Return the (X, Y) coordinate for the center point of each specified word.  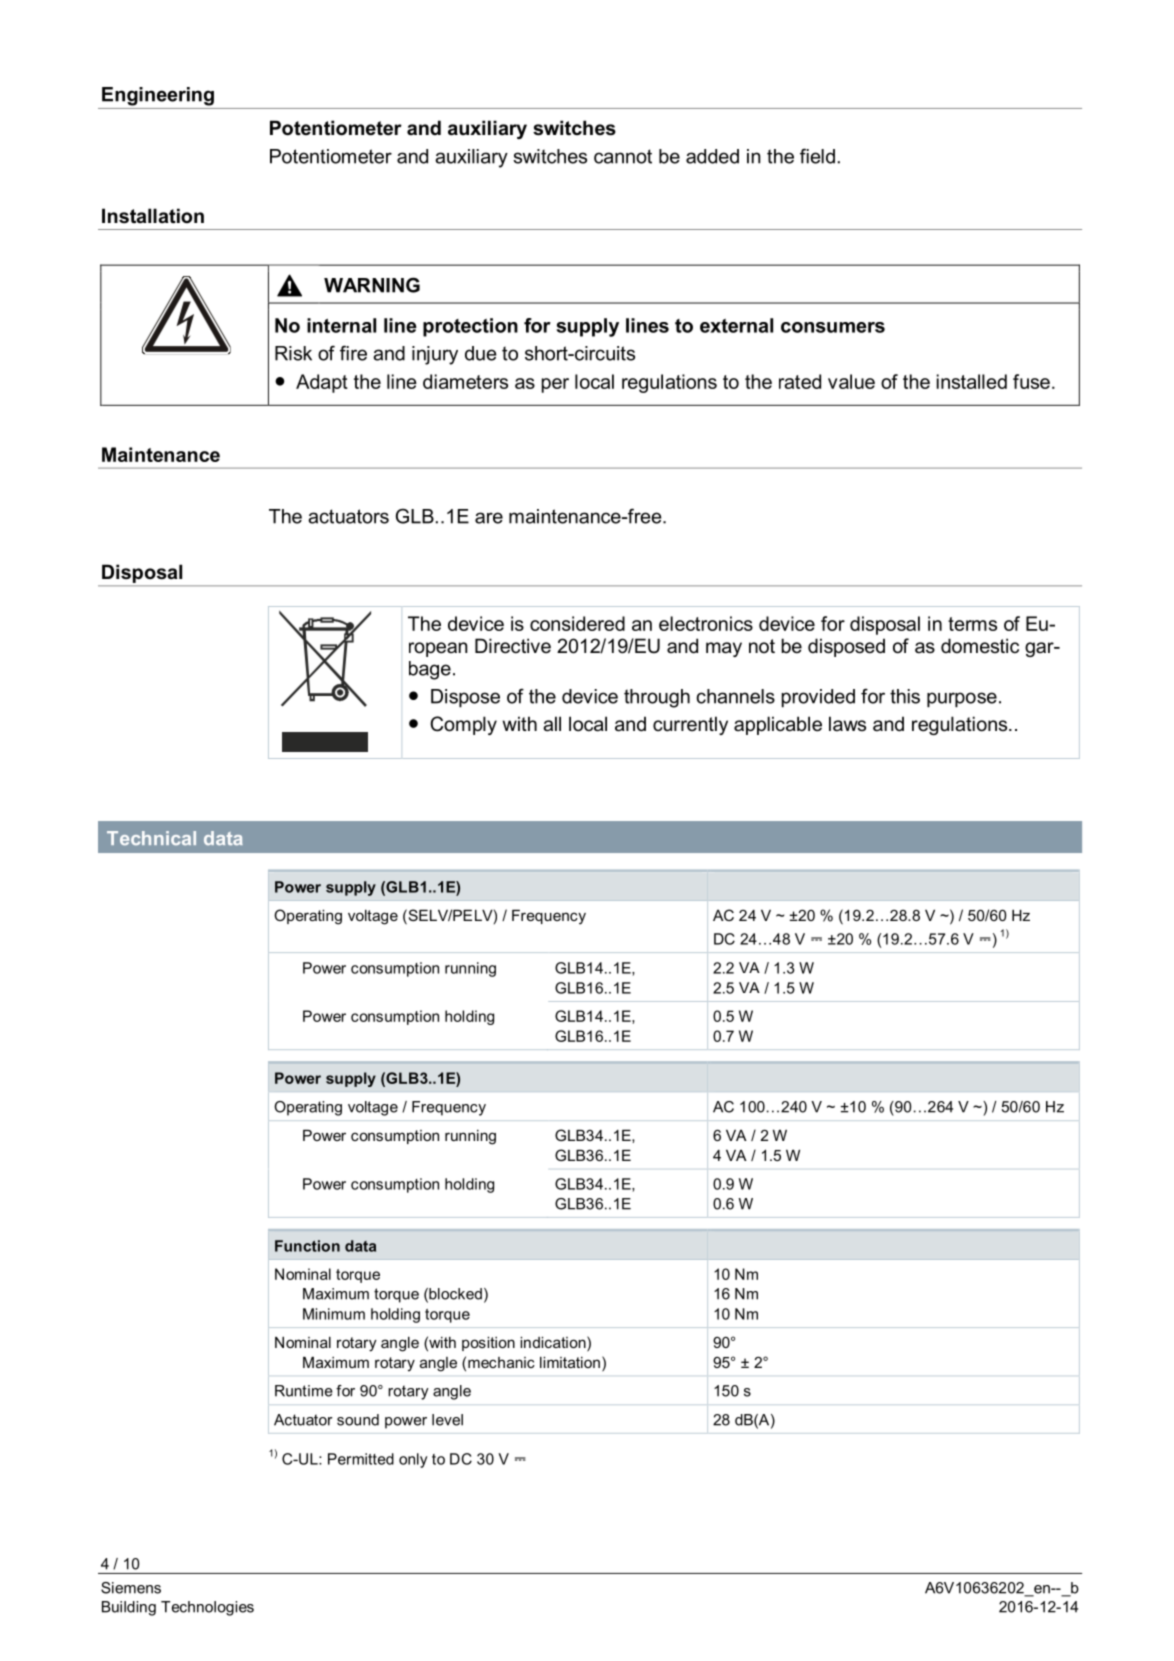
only (413, 1460)
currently (690, 725)
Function (307, 1246)
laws (847, 724)
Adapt (322, 383)
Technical (151, 838)
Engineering (158, 96)
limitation (570, 1362)
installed (972, 381)
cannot (623, 156)
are (489, 518)
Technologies (207, 1608)
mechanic (501, 1362)
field (817, 156)
